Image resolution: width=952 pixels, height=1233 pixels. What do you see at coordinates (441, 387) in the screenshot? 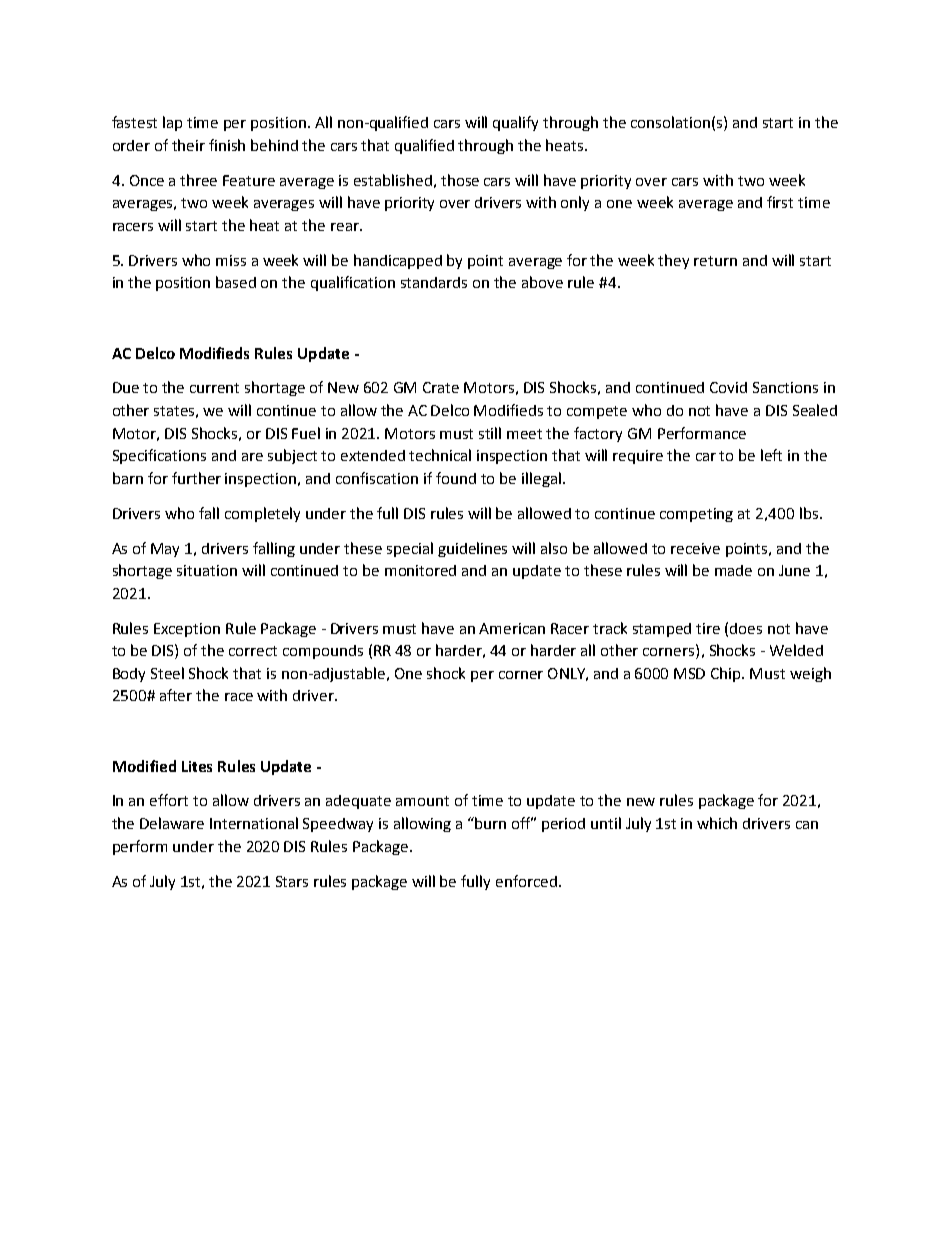
I see `Crate` at bounding box center [441, 387].
